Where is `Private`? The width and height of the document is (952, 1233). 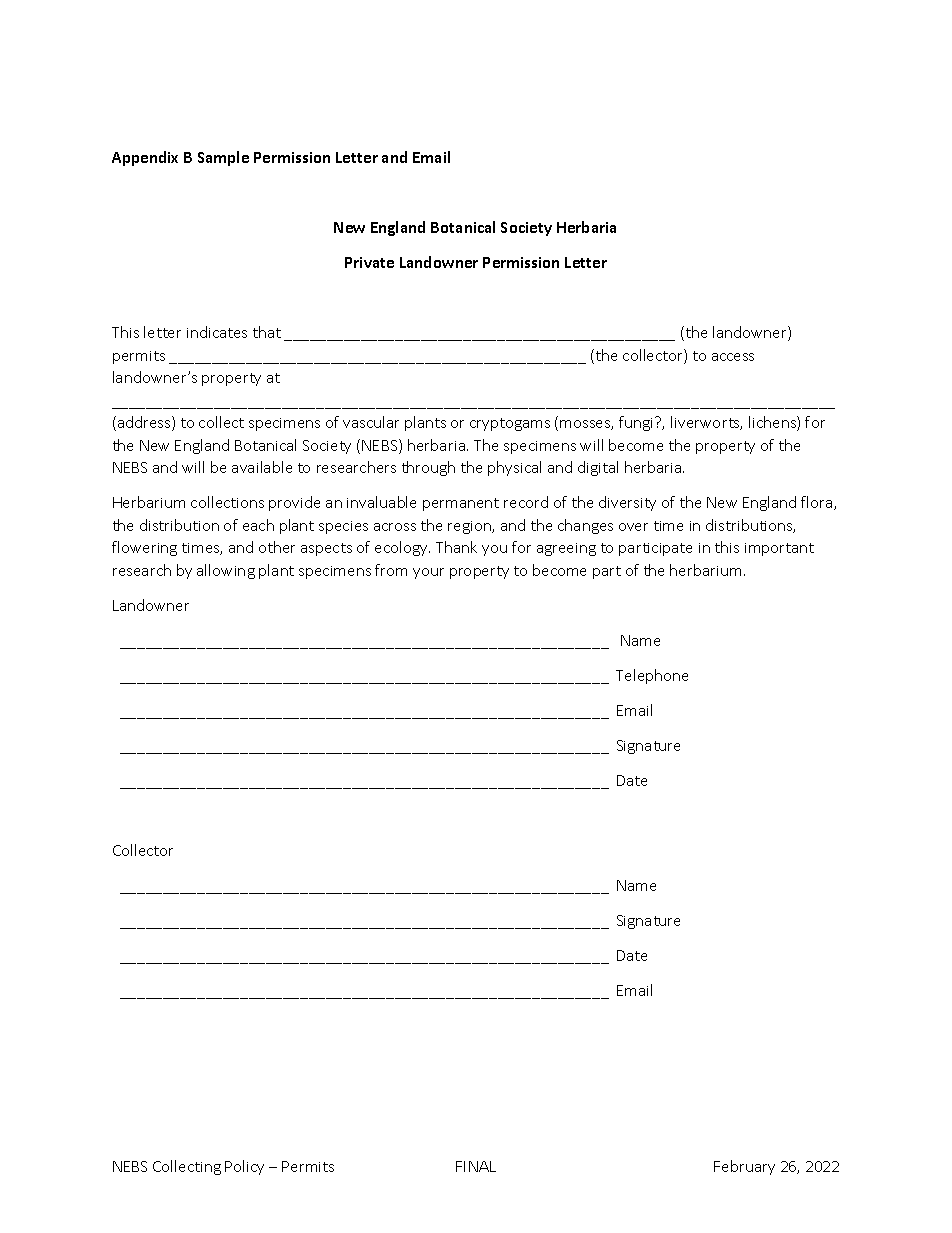
Private is located at coordinates (369, 262).
